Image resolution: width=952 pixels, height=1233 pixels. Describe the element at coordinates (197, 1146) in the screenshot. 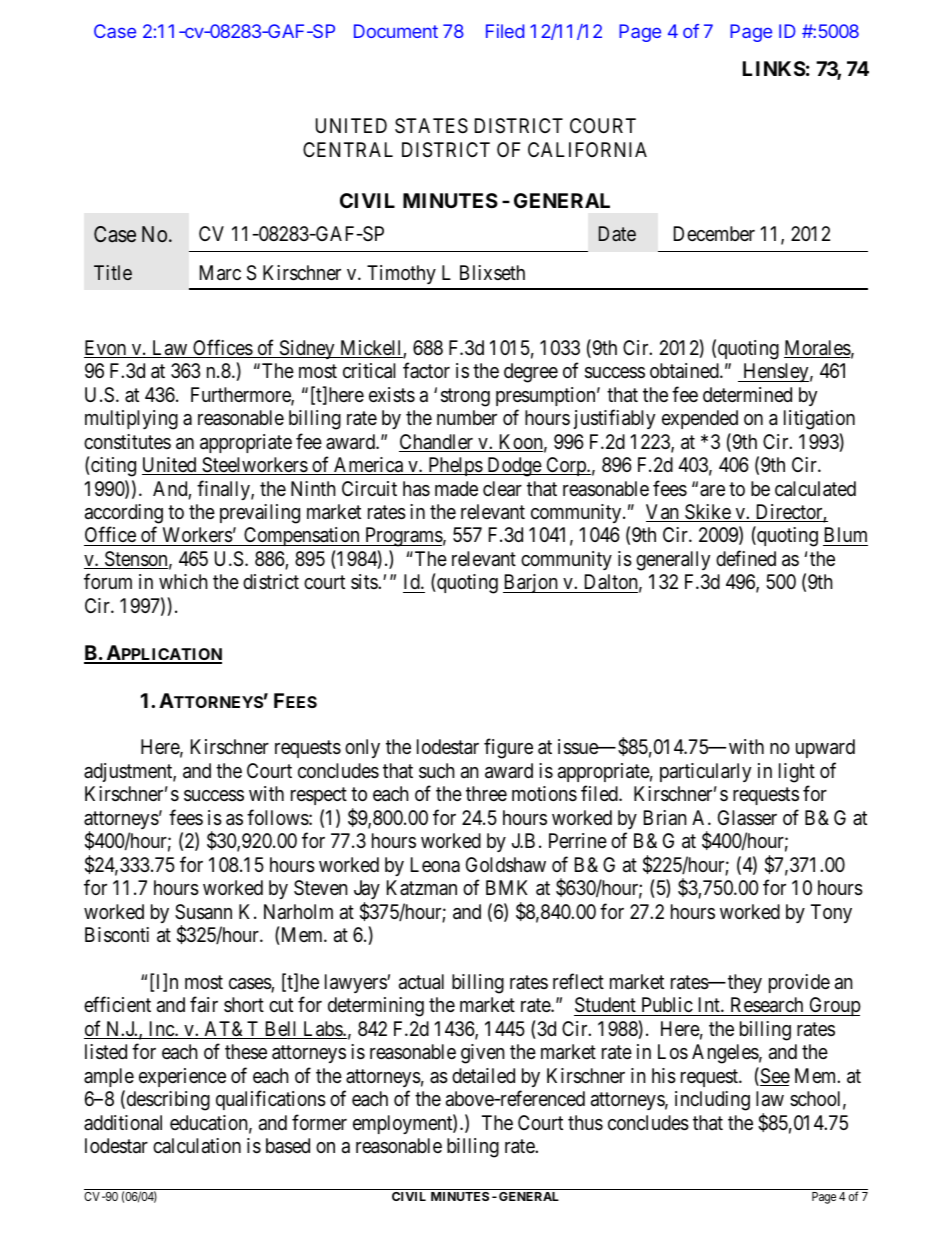

I see `calculation` at that location.
